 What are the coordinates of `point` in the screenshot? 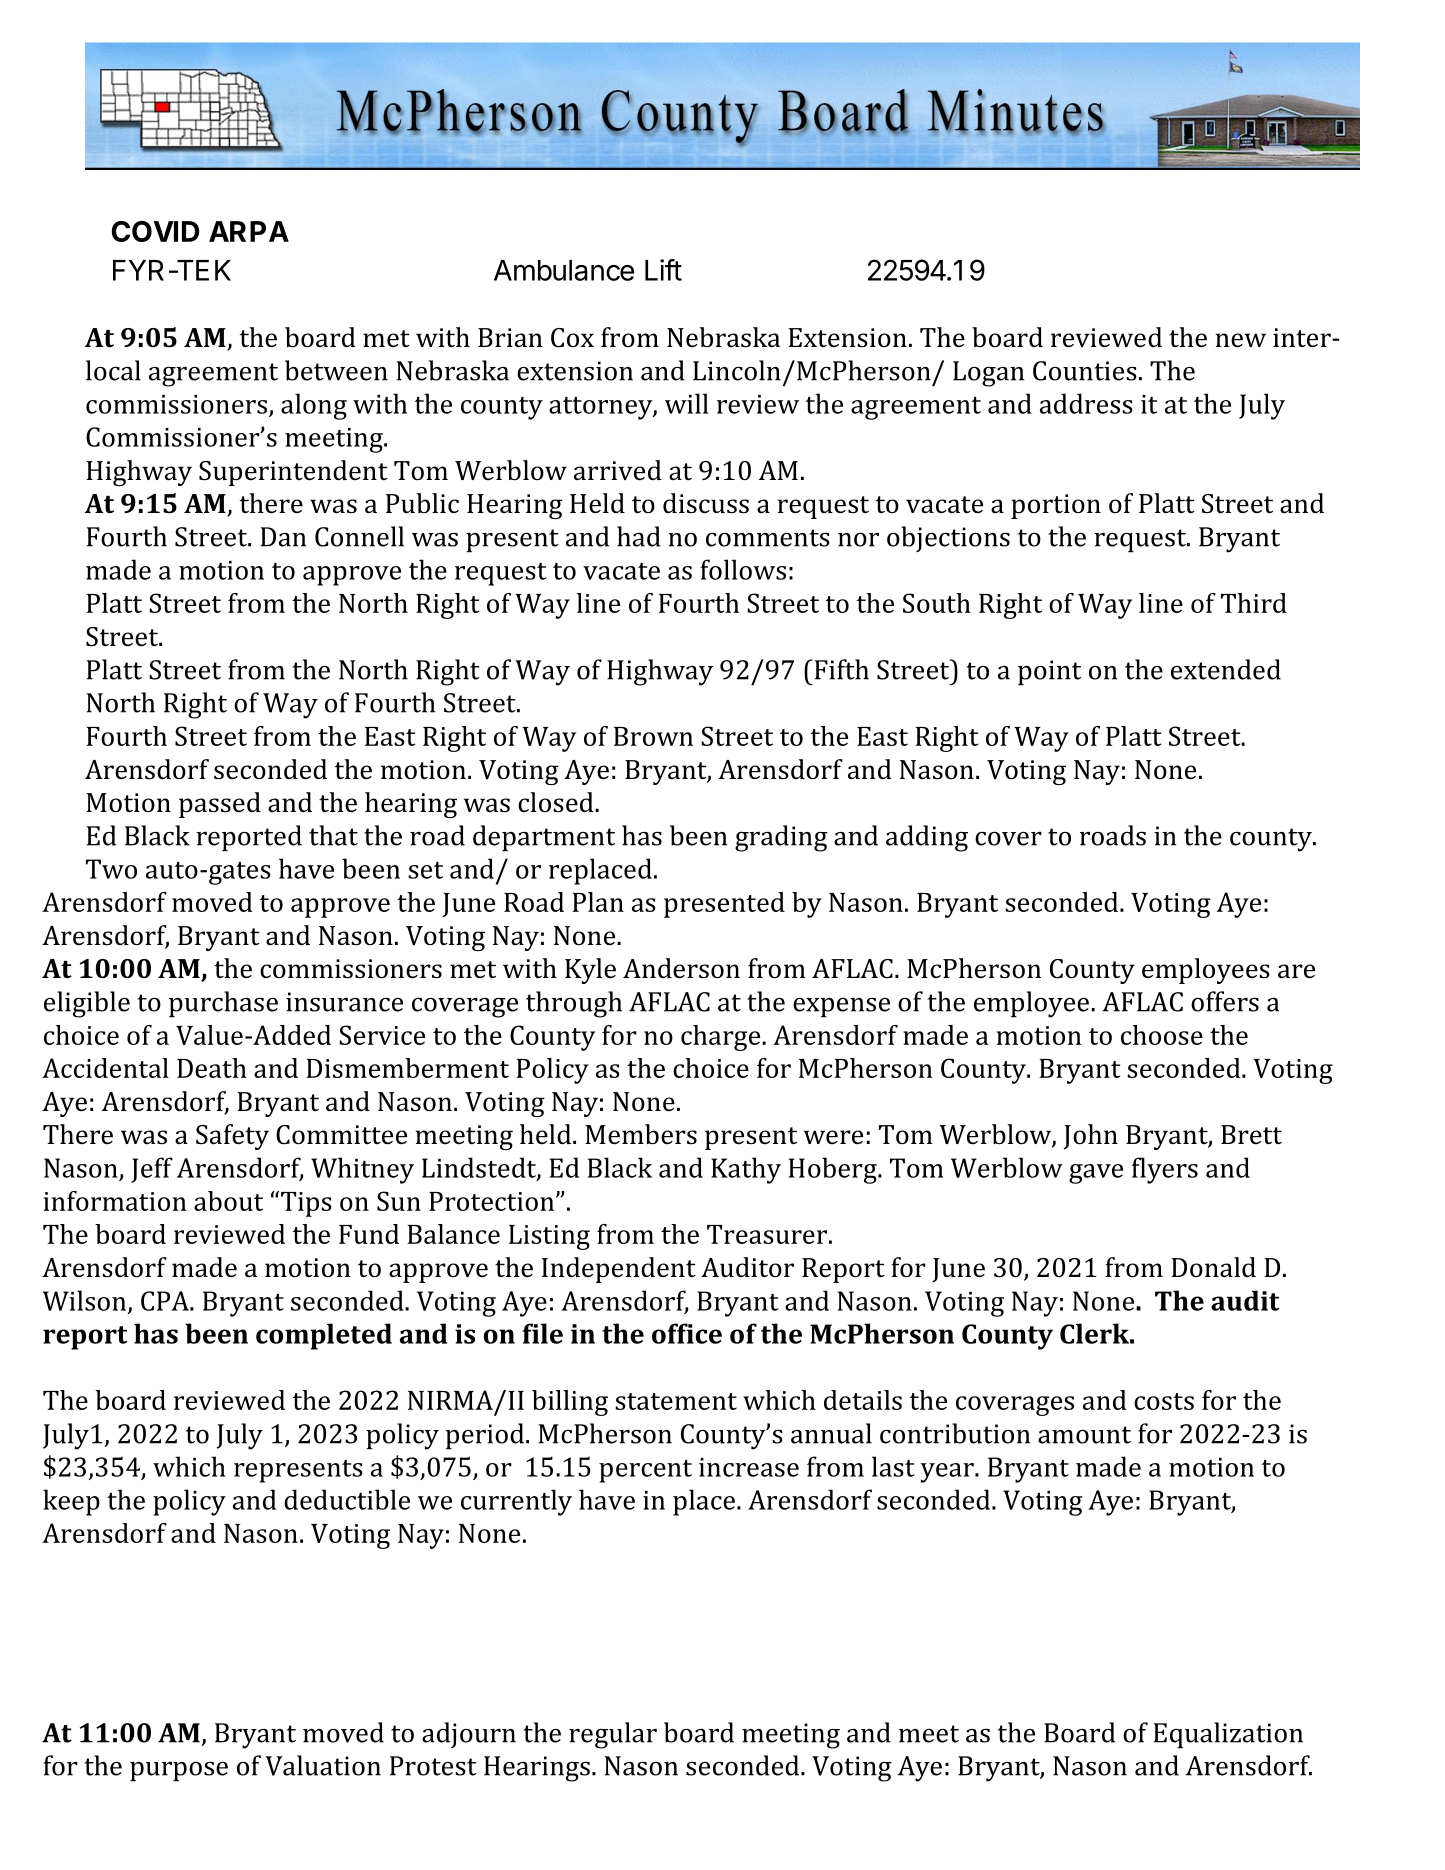 It's located at (1049, 673).
